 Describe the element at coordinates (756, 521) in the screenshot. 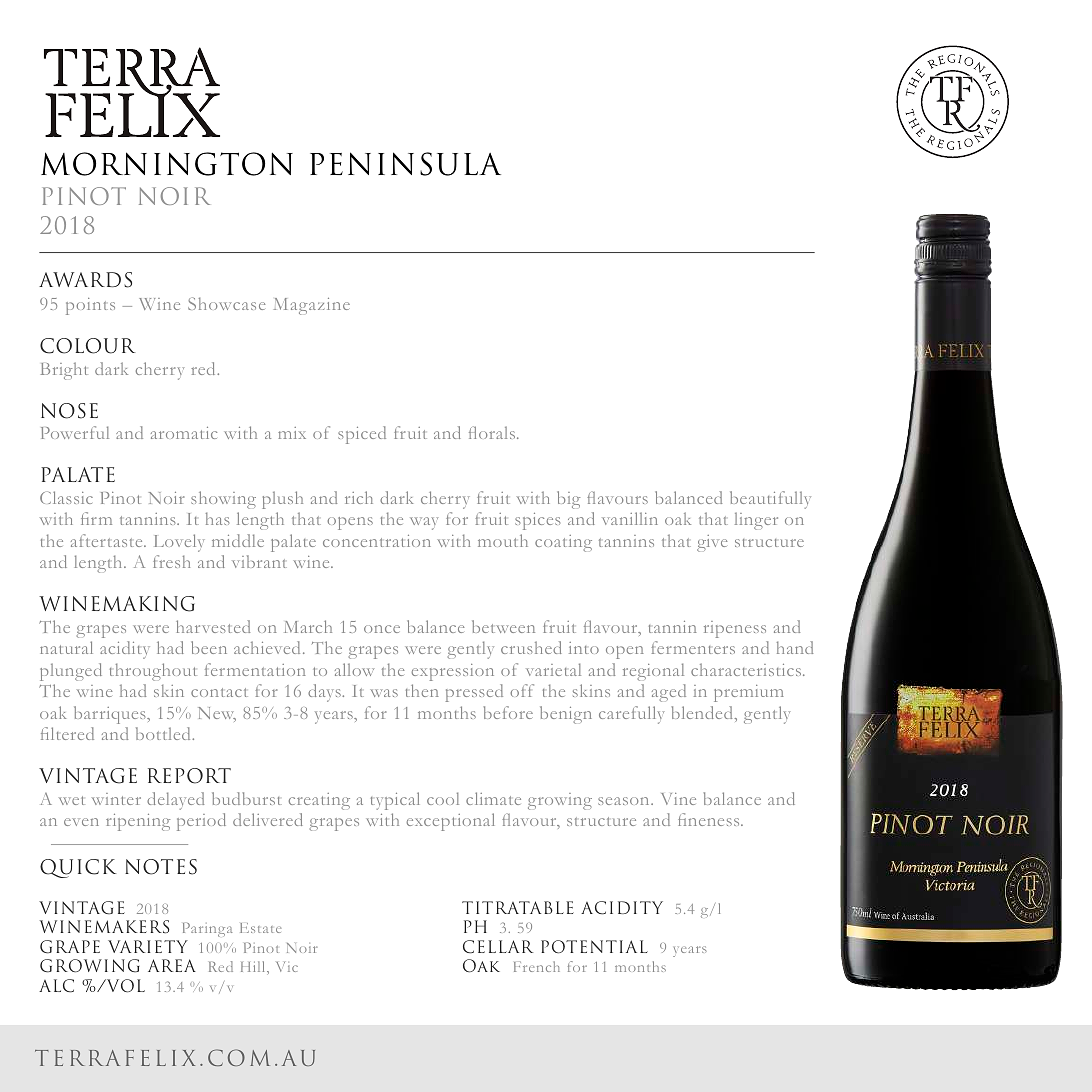

I see `linger` at that location.
